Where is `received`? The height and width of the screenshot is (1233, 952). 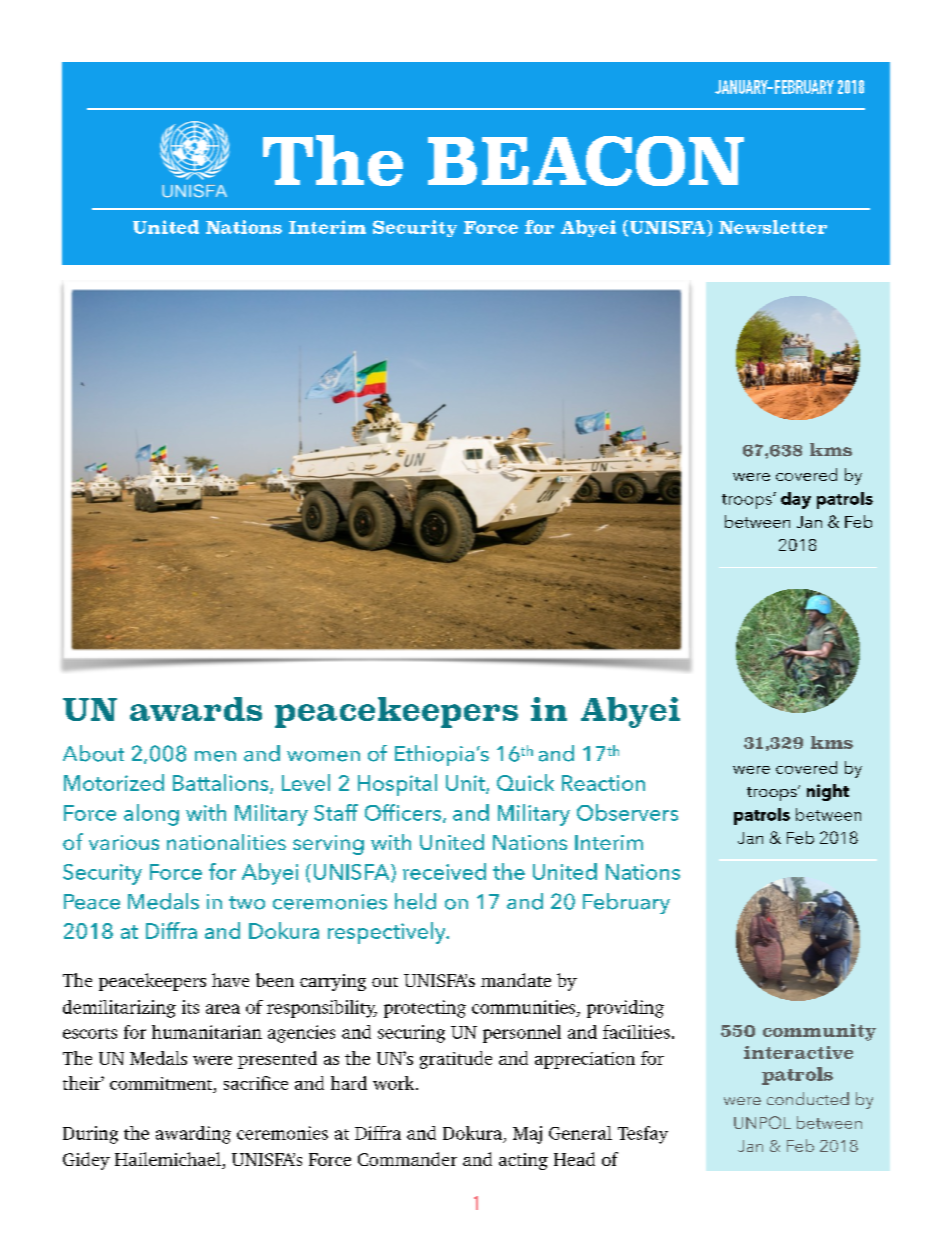 received is located at coordinates (444, 871).
